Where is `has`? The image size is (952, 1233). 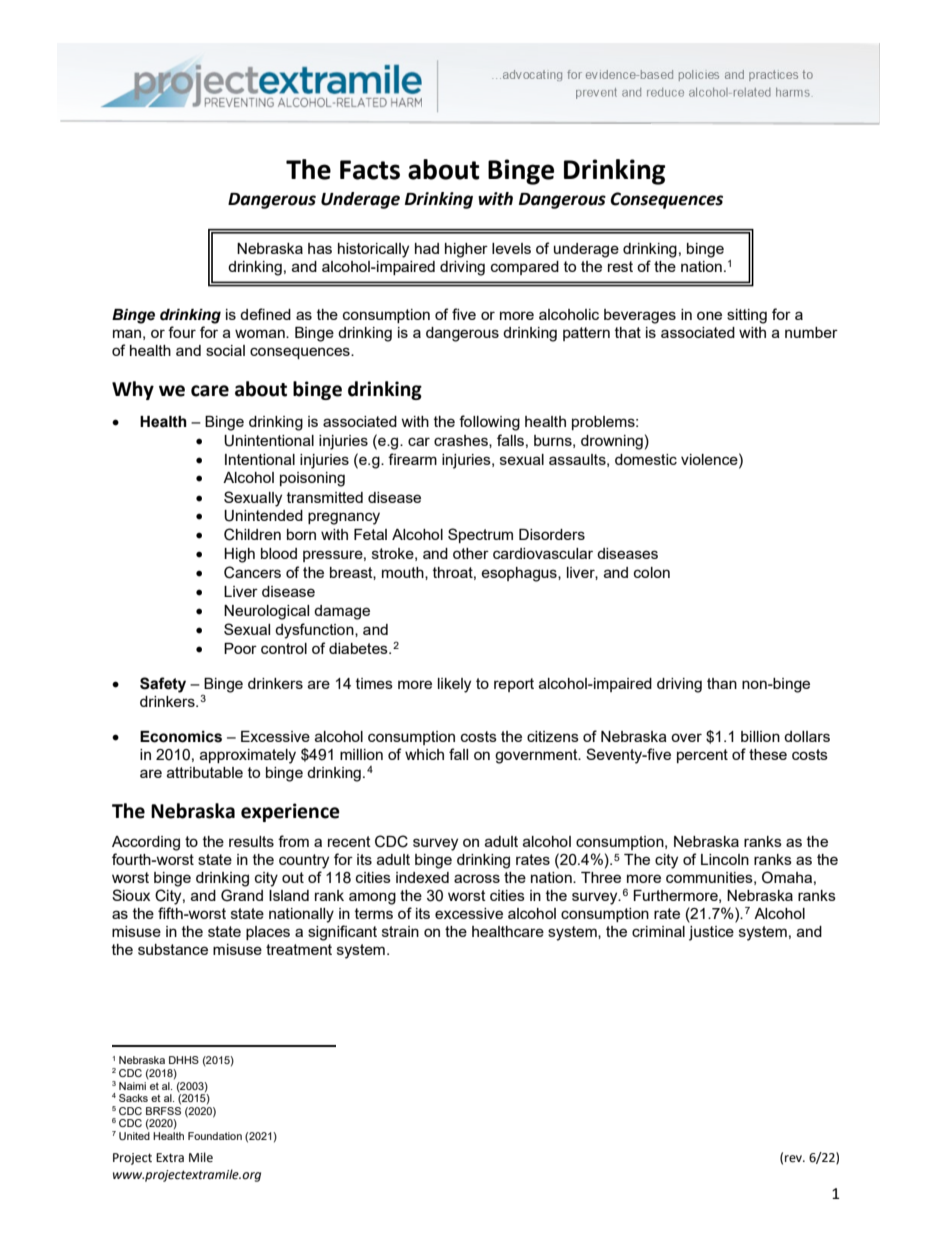
has is located at coordinates (320, 248).
